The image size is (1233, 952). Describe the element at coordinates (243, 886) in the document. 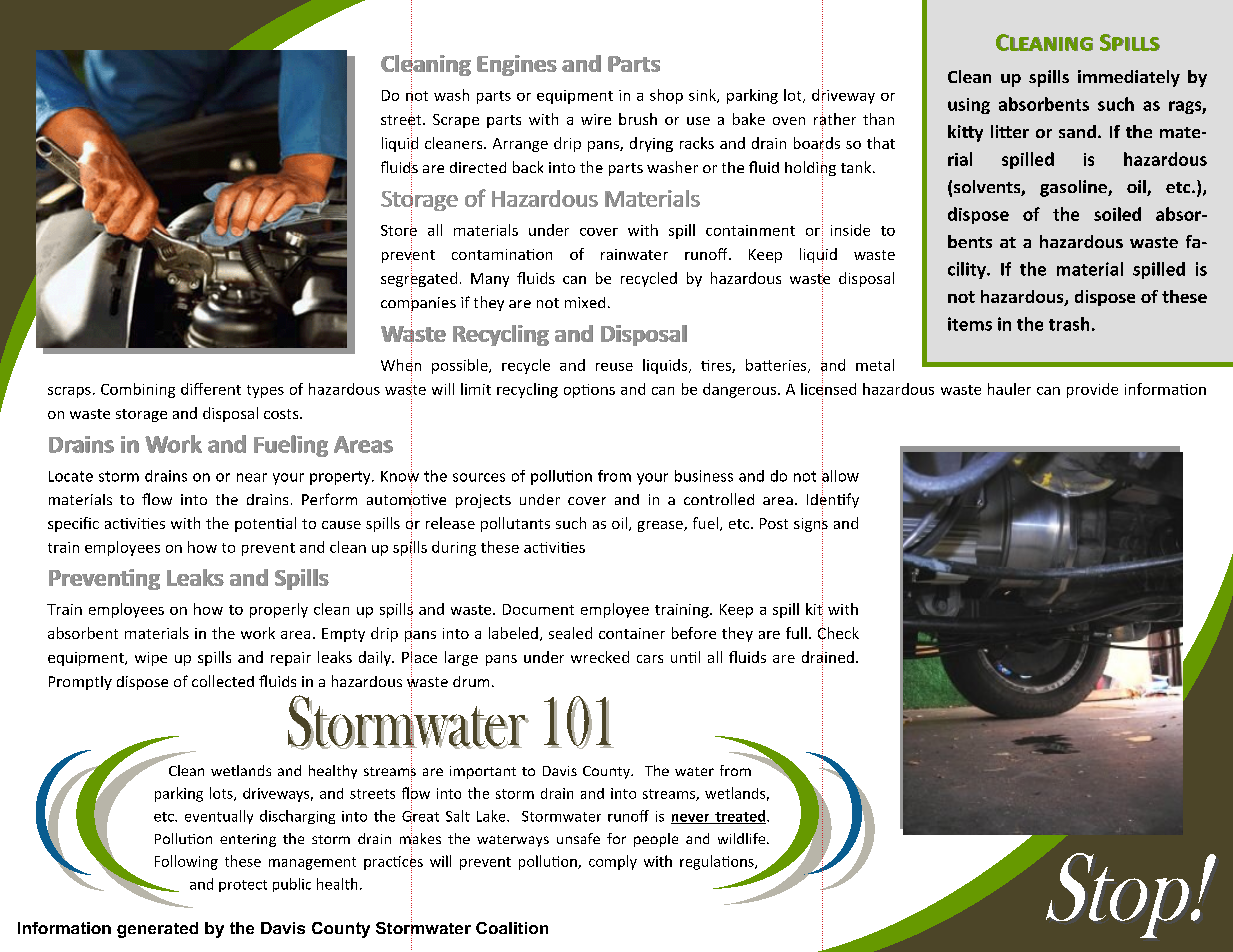

I see `protect` at that location.
